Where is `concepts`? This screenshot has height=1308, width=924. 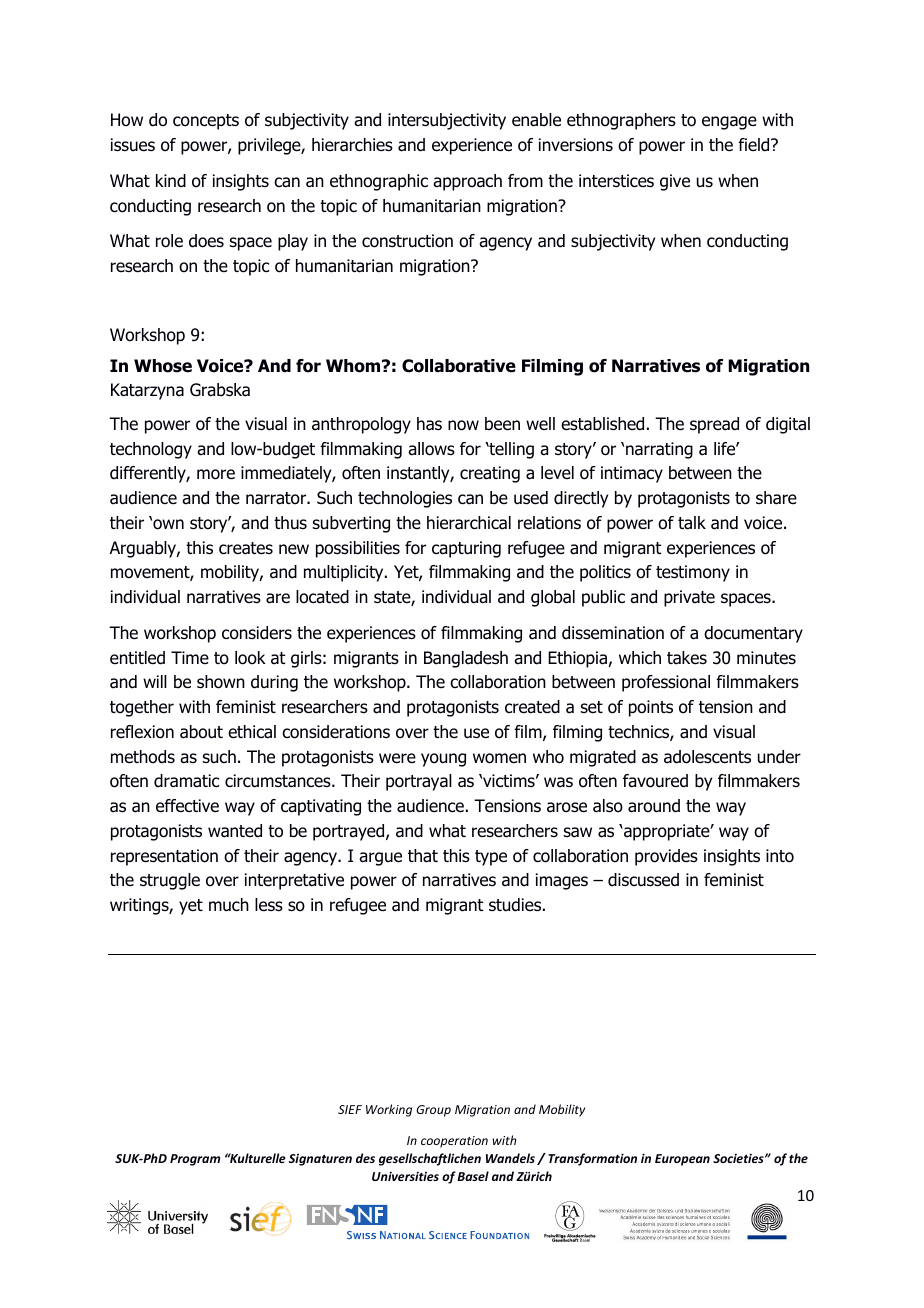
concepts is located at coordinates (206, 122).
